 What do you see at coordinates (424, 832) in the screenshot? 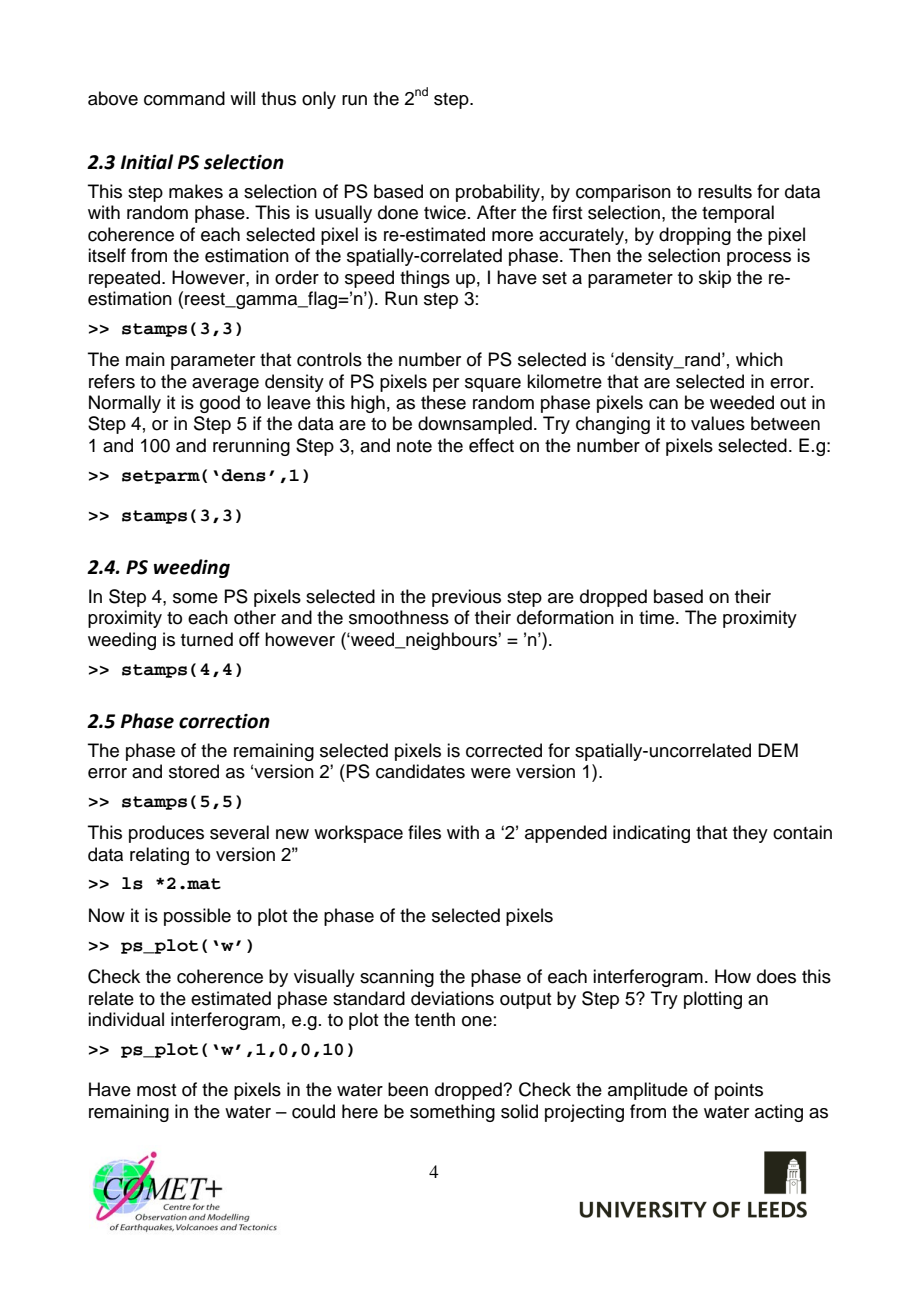
I see `files` at bounding box center [424, 832].
